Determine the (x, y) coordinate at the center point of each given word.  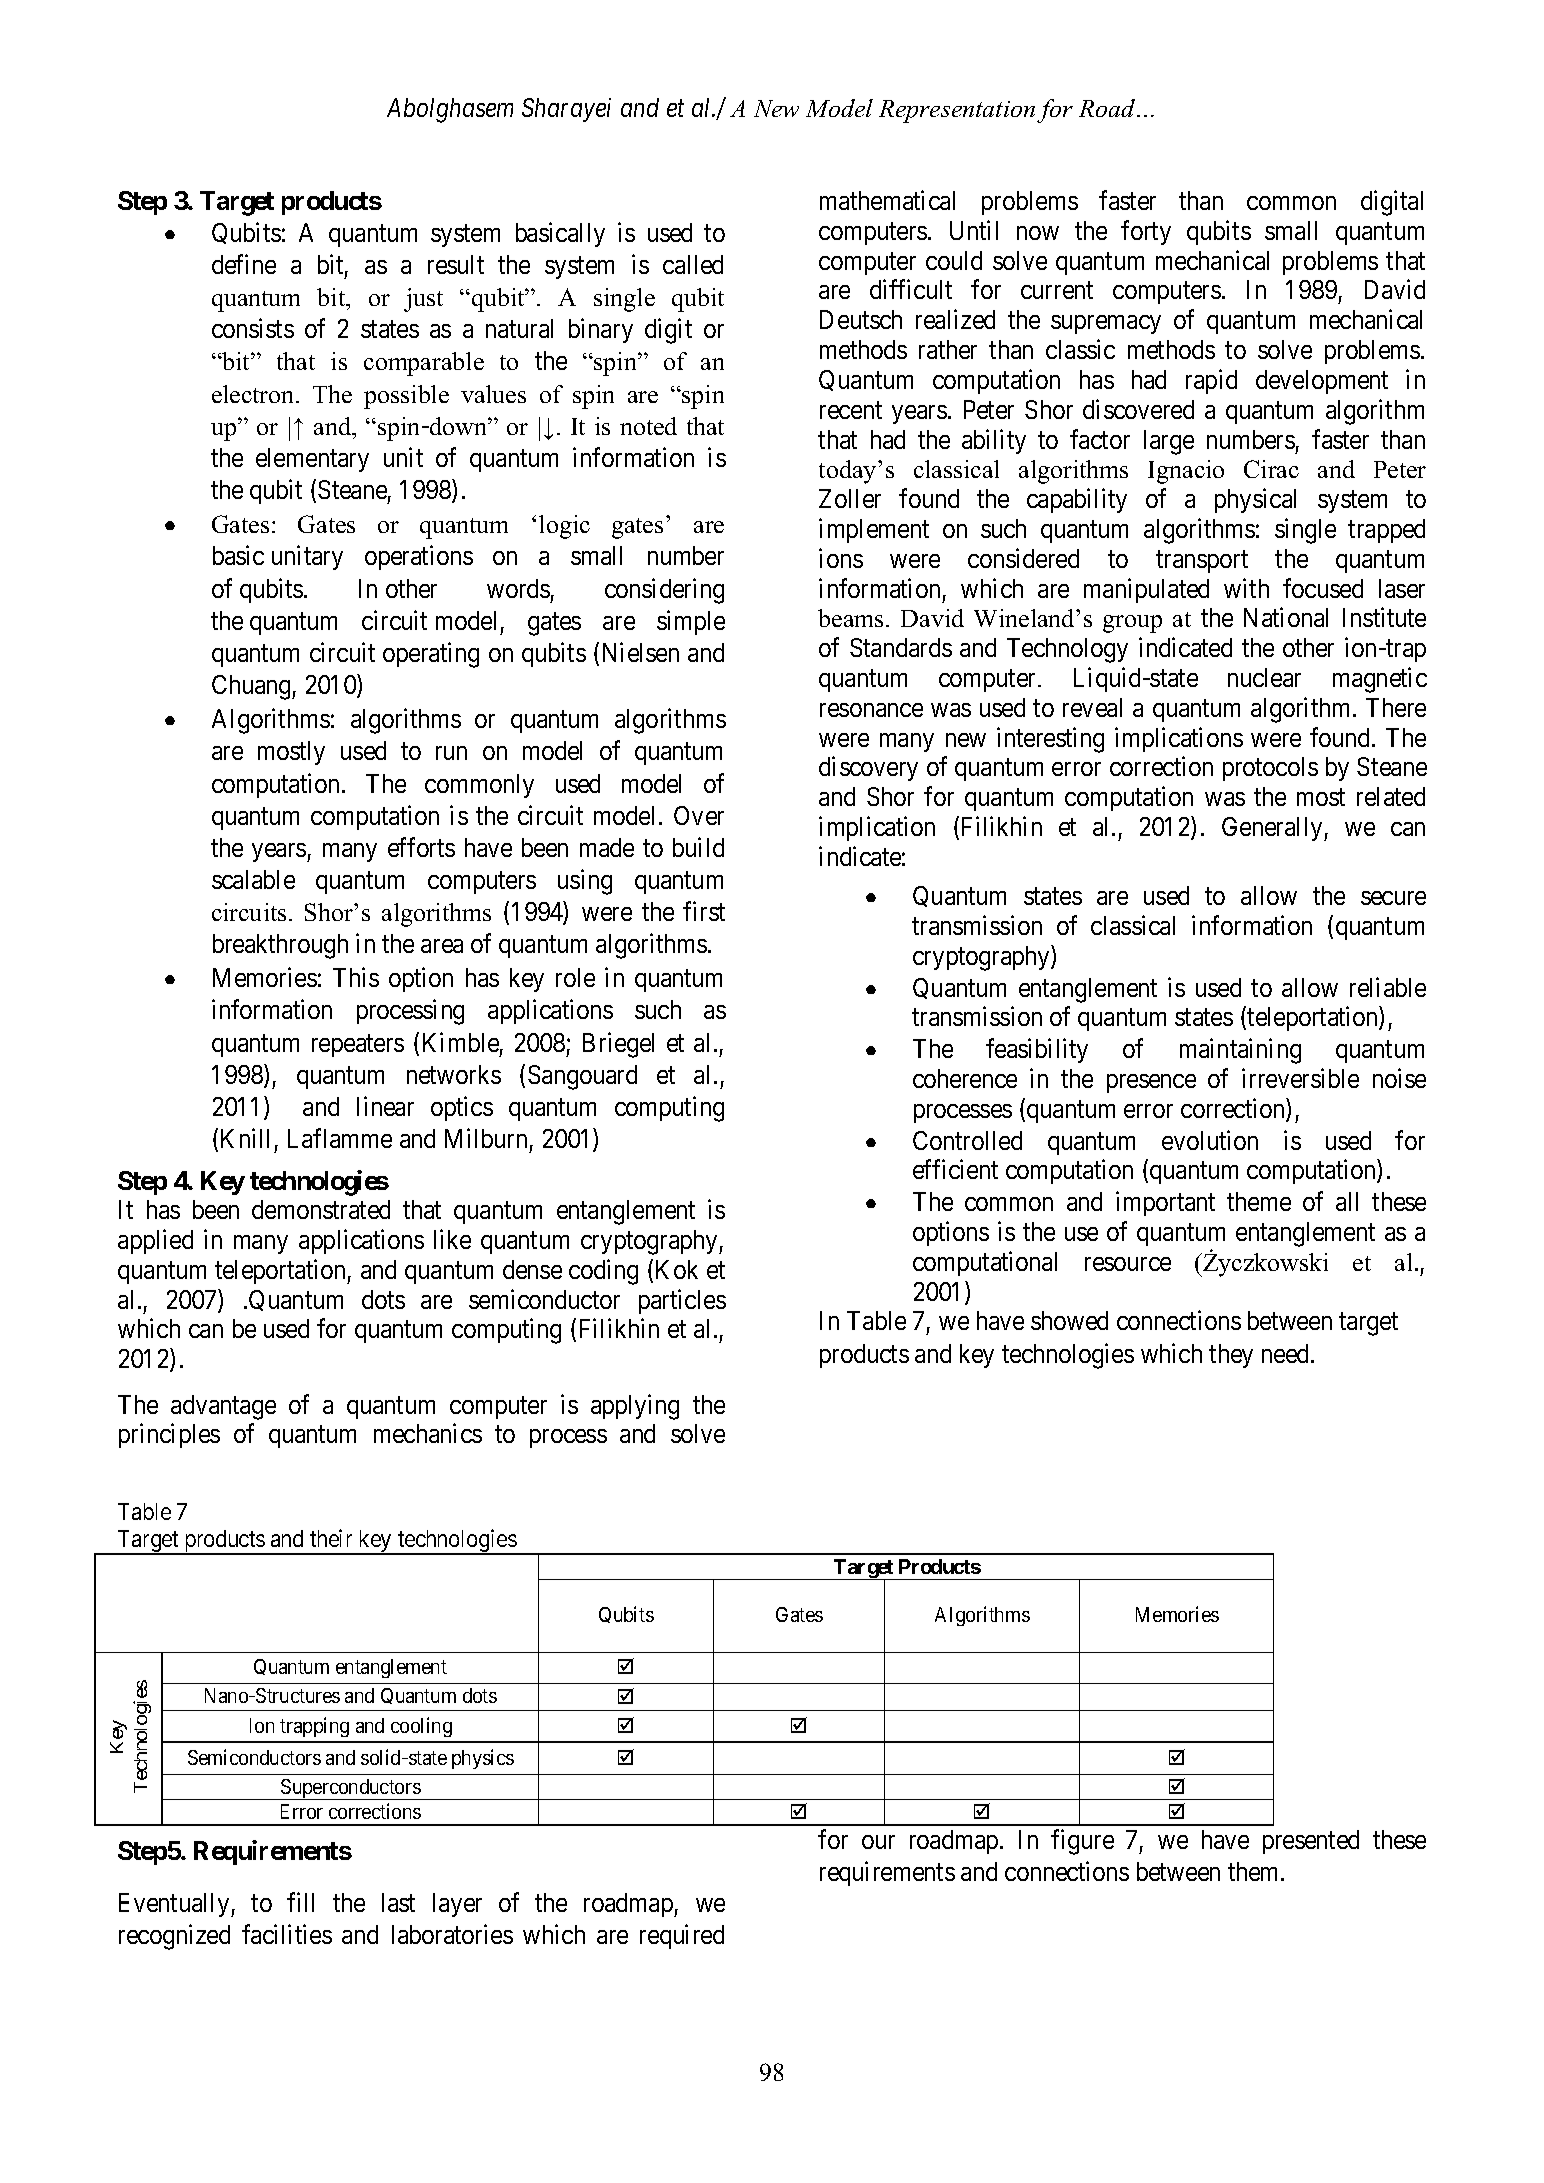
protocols (1270, 769)
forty (1146, 232)
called (693, 264)
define (244, 264)
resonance (871, 710)
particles (682, 1301)
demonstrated (321, 1209)
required (682, 1937)
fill (300, 1902)
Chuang (252, 687)
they (1231, 1356)
